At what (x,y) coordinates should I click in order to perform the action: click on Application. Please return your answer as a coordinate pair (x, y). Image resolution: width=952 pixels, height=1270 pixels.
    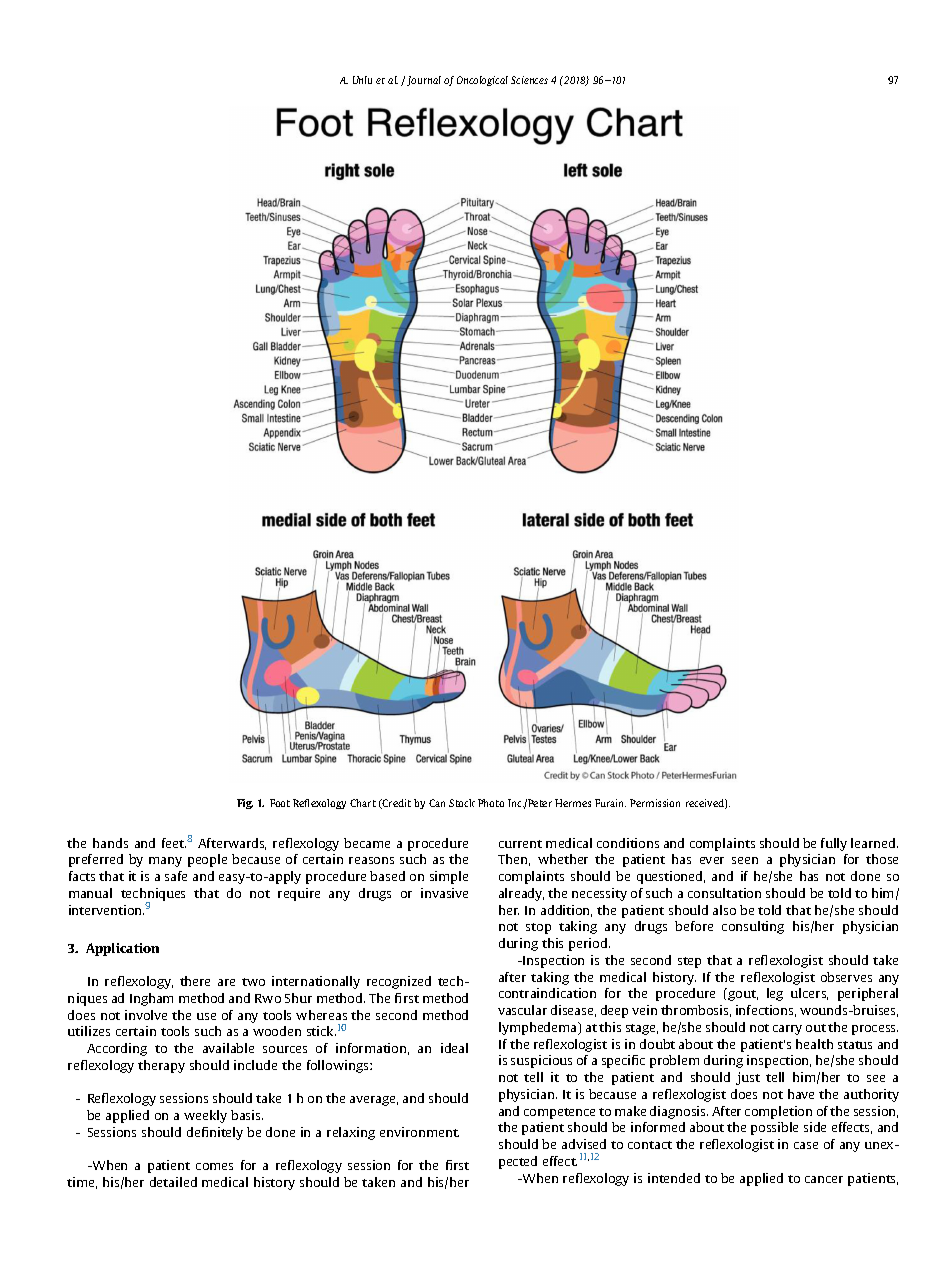
    Looking at the image, I should click on (122, 949).
